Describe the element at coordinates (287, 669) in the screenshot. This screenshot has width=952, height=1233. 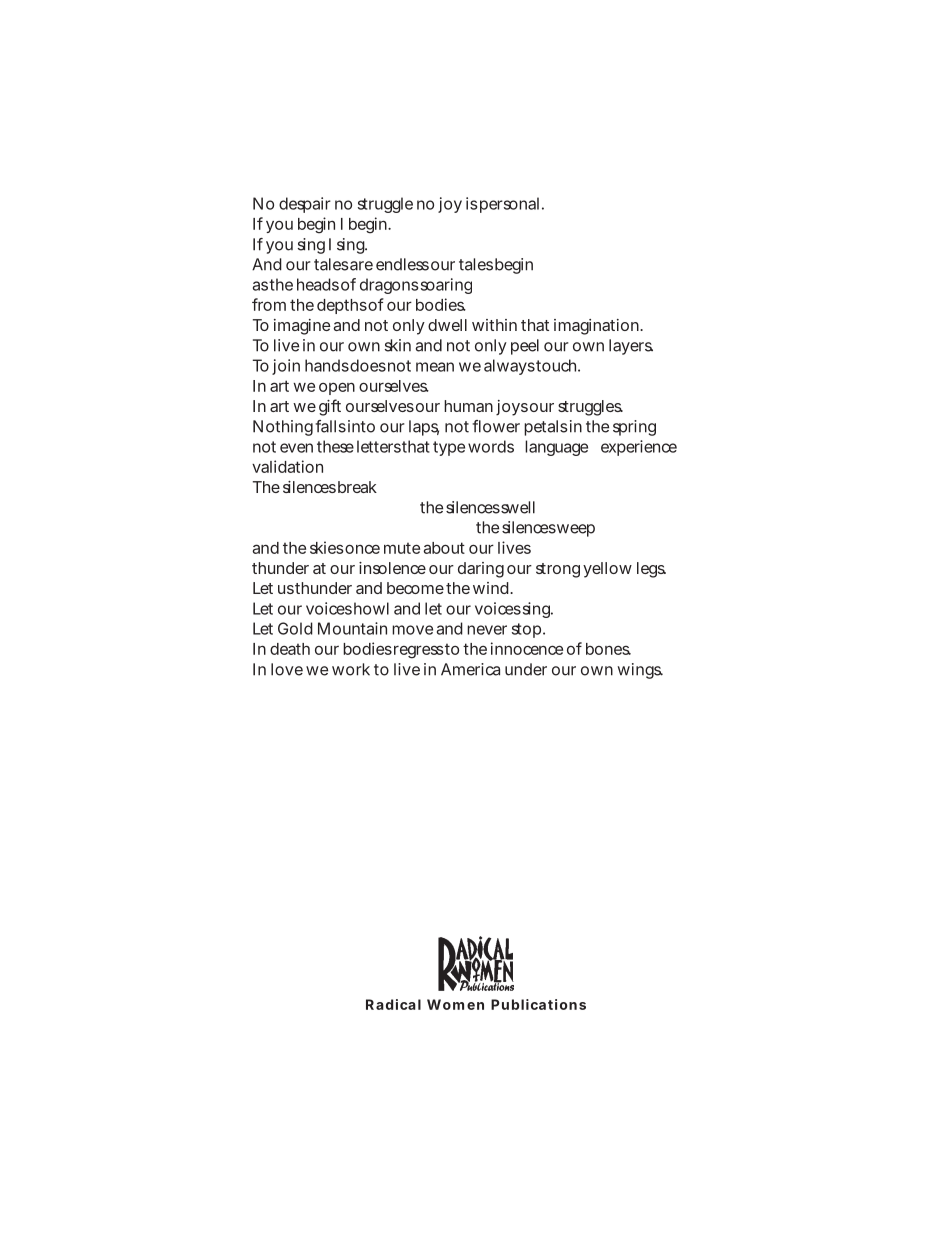
I see `love` at that location.
